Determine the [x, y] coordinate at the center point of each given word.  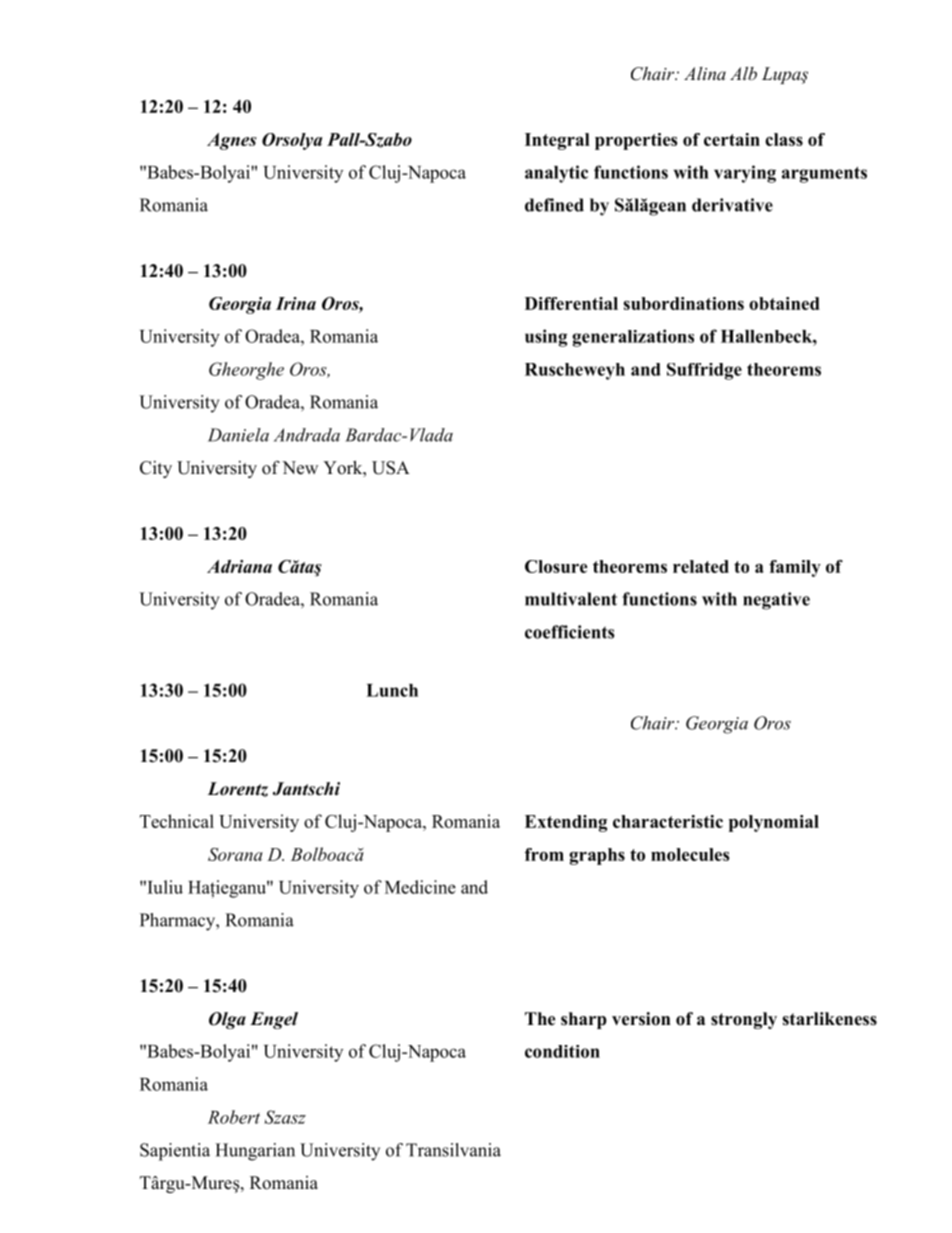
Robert [234, 1117]
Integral [557, 141]
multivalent [571, 599]
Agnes [232, 141]
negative [776, 601]
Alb [743, 73]
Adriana [239, 566]
